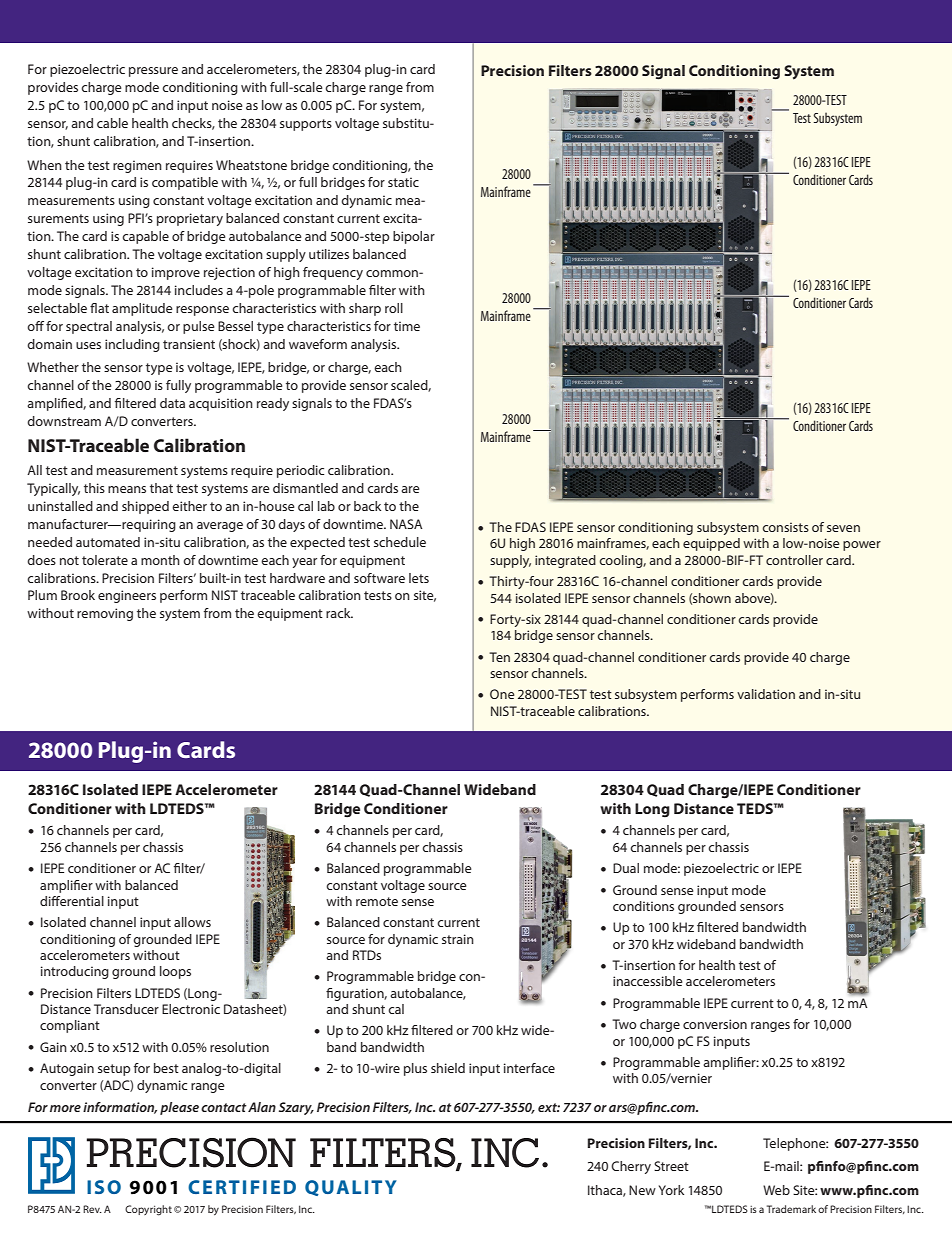 The image size is (952, 1233). What do you see at coordinates (105, 614) in the screenshot?
I see `removing` at bounding box center [105, 614].
